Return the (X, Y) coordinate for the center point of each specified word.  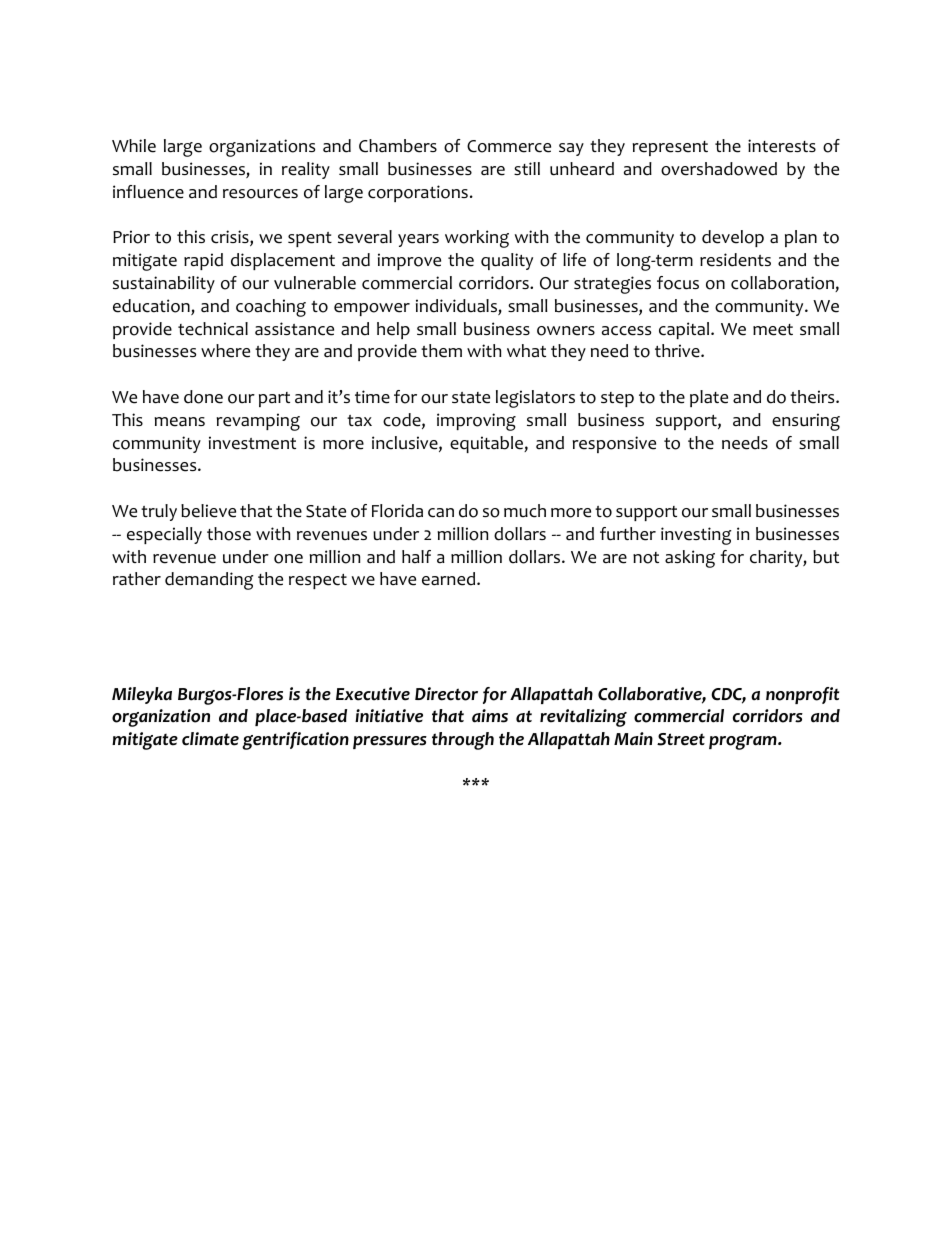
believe (208, 511)
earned (450, 579)
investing (696, 536)
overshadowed (719, 169)
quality (507, 261)
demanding (209, 581)
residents (735, 260)
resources (260, 194)
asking (690, 559)
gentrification (295, 741)
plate (709, 398)
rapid (203, 261)
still (527, 168)
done (203, 397)
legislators (535, 399)
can (441, 513)
